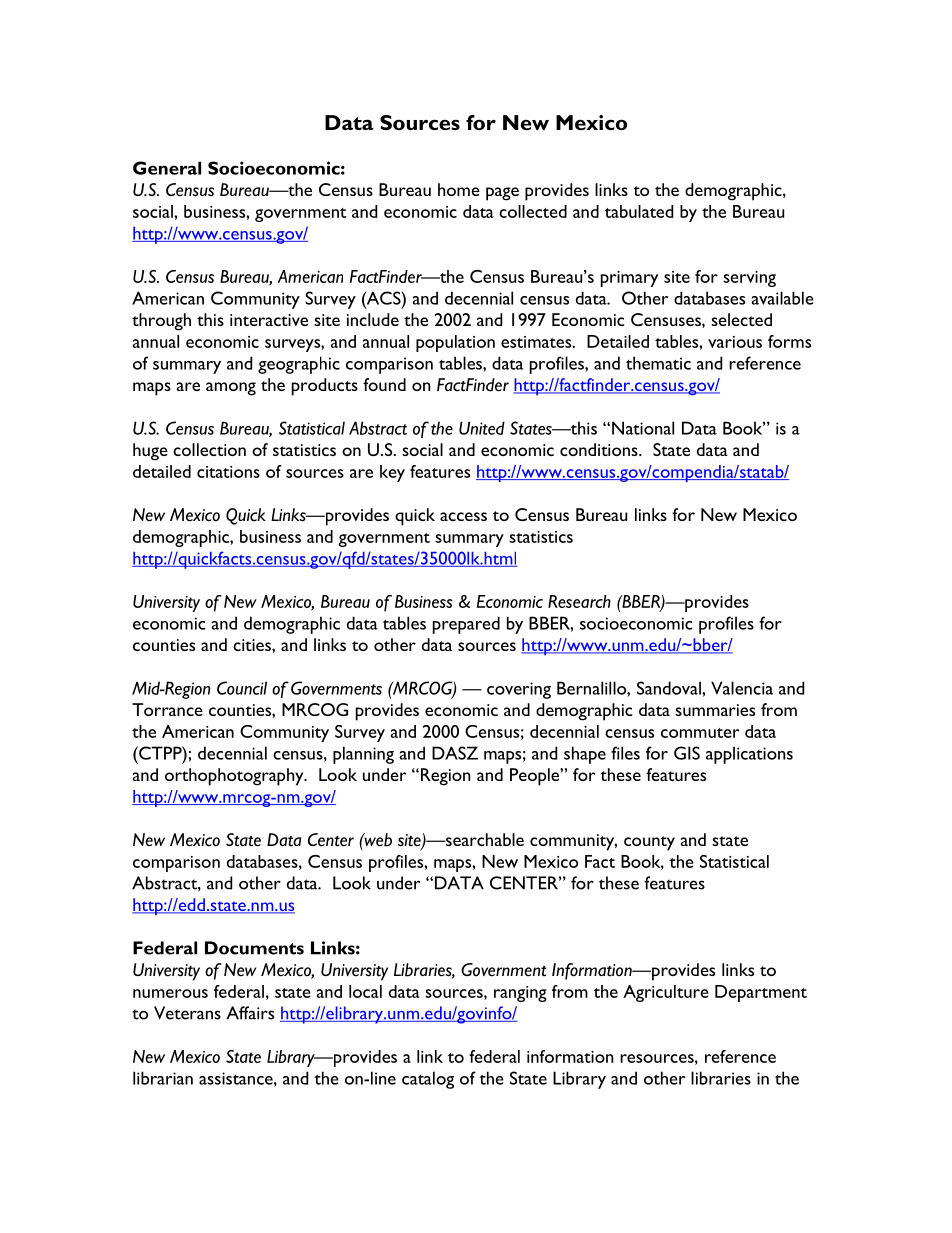 This screenshot has width=952, height=1233. What do you see at coordinates (250, 1013) in the screenshot?
I see `Affairs` at bounding box center [250, 1013].
